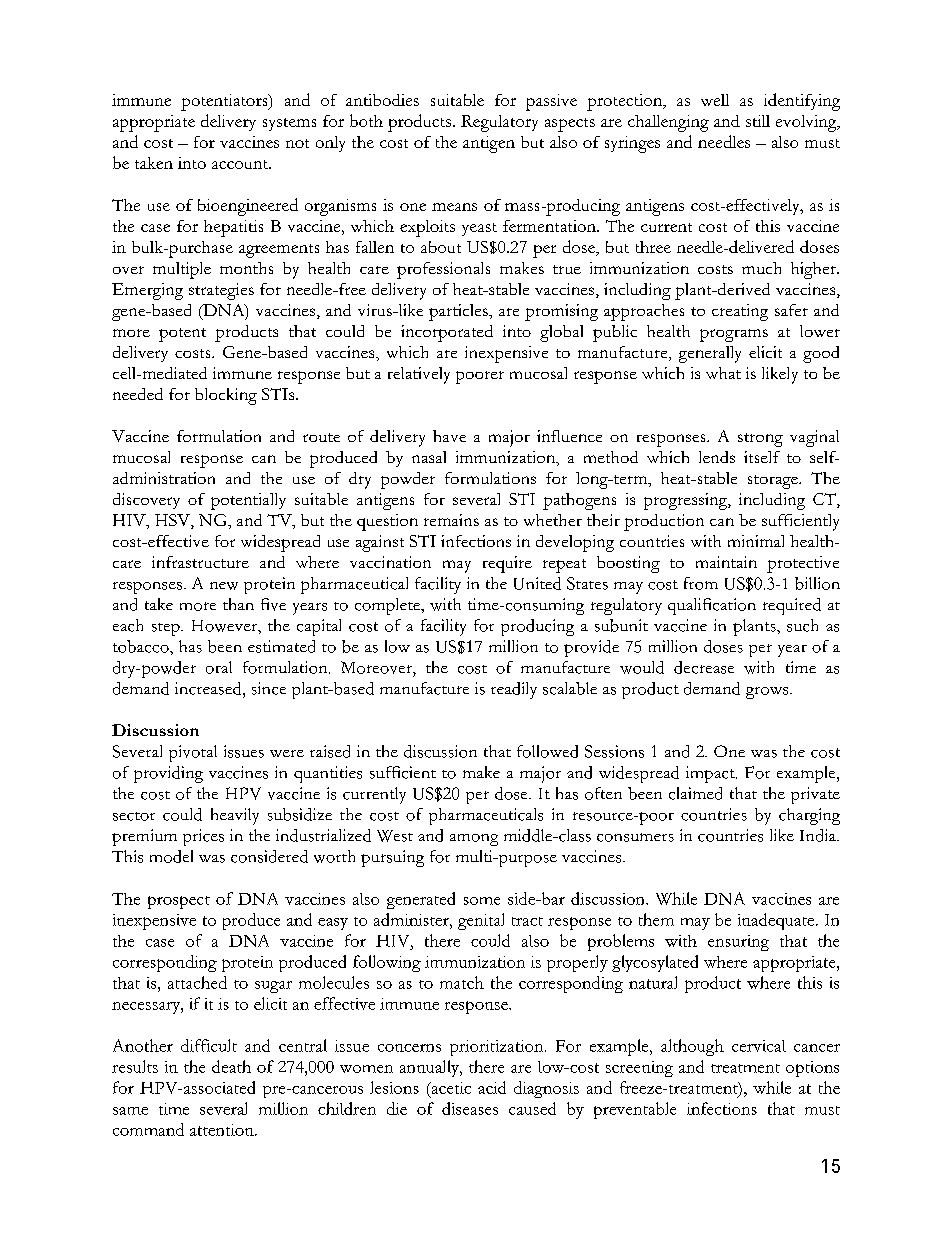  Describe the element at coordinates (537, 583) in the screenshot. I see `United` at that location.
